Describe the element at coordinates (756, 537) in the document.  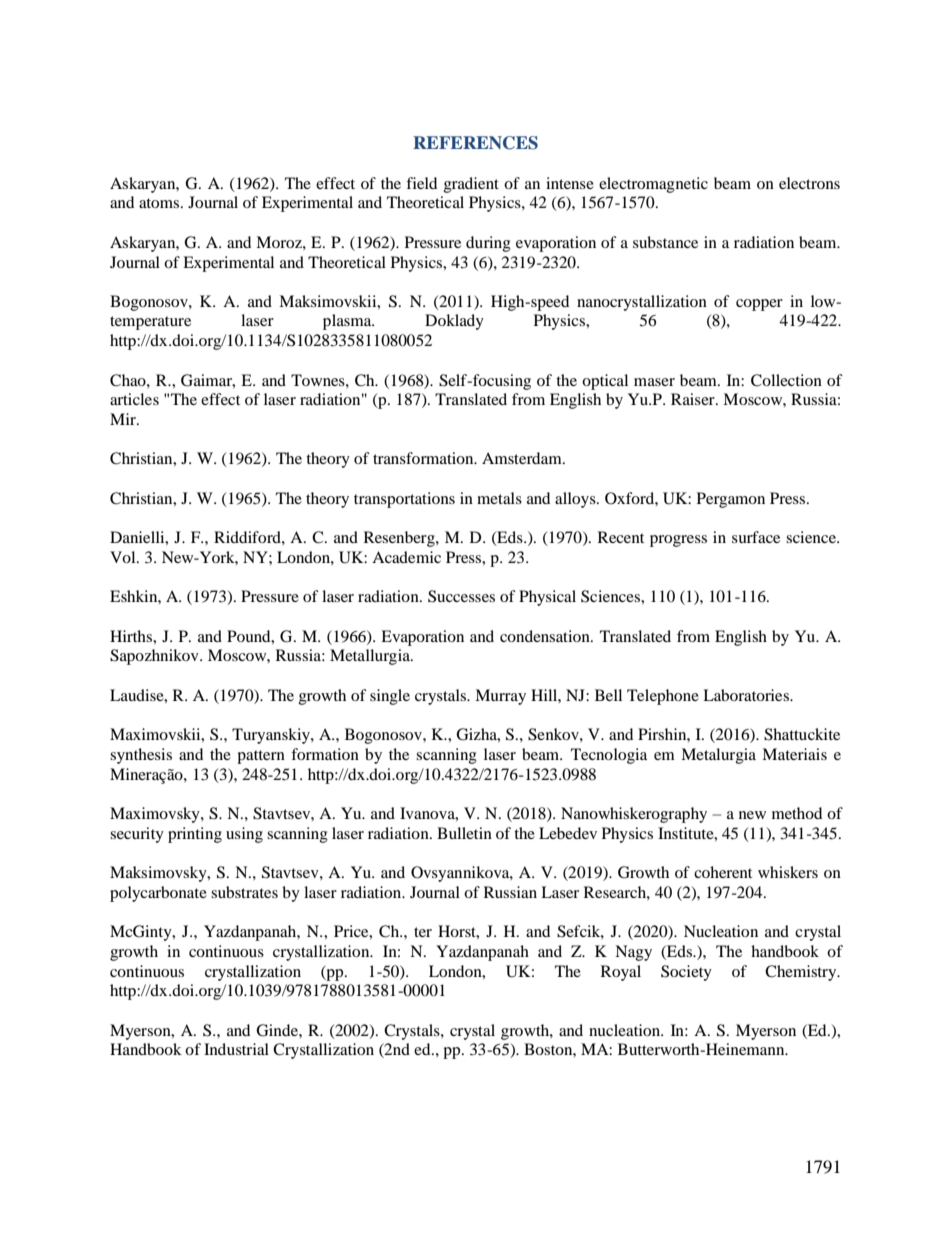
I see `surface` at that location.
